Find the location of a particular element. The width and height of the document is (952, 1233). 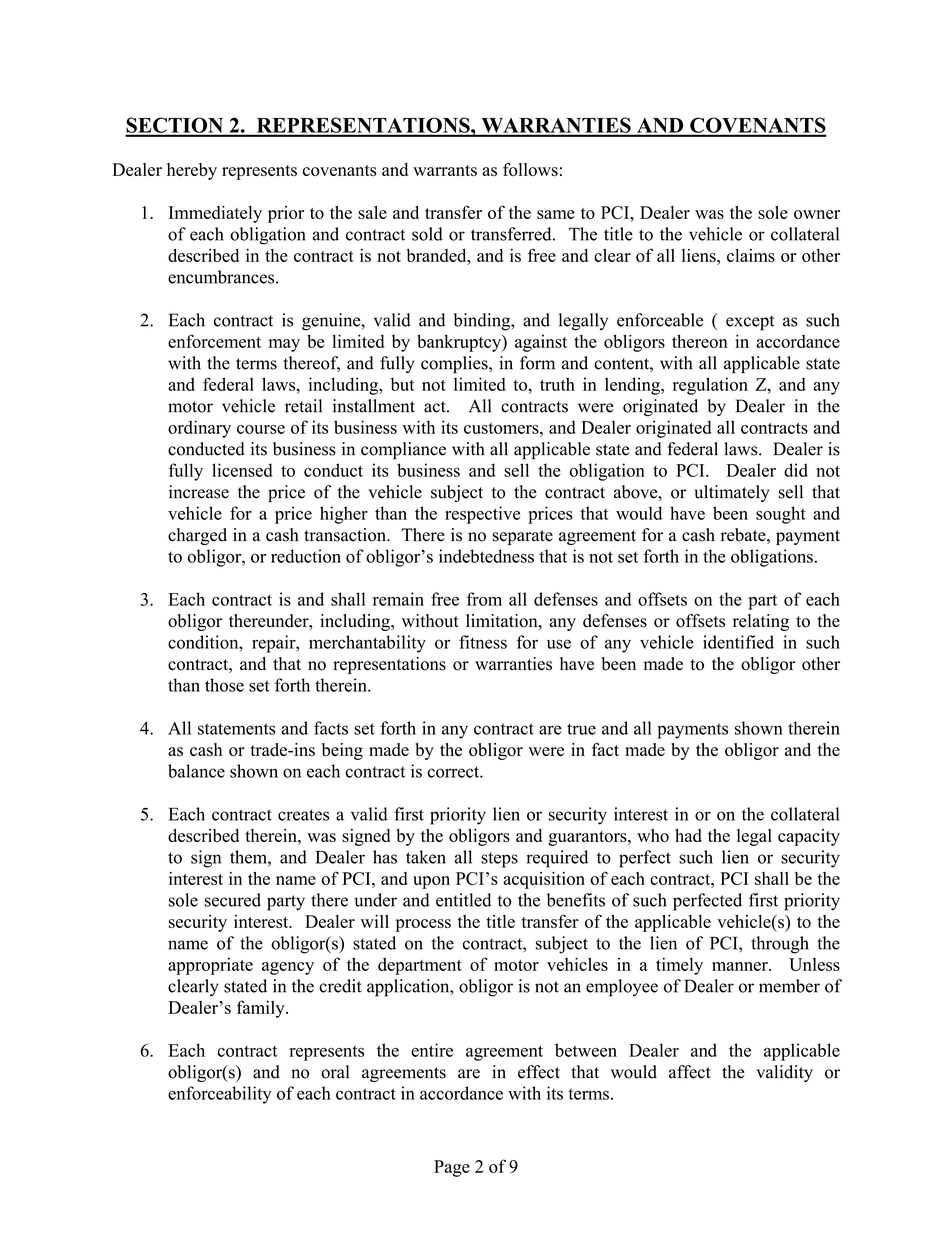

enforceability is located at coordinates (220, 1095).
